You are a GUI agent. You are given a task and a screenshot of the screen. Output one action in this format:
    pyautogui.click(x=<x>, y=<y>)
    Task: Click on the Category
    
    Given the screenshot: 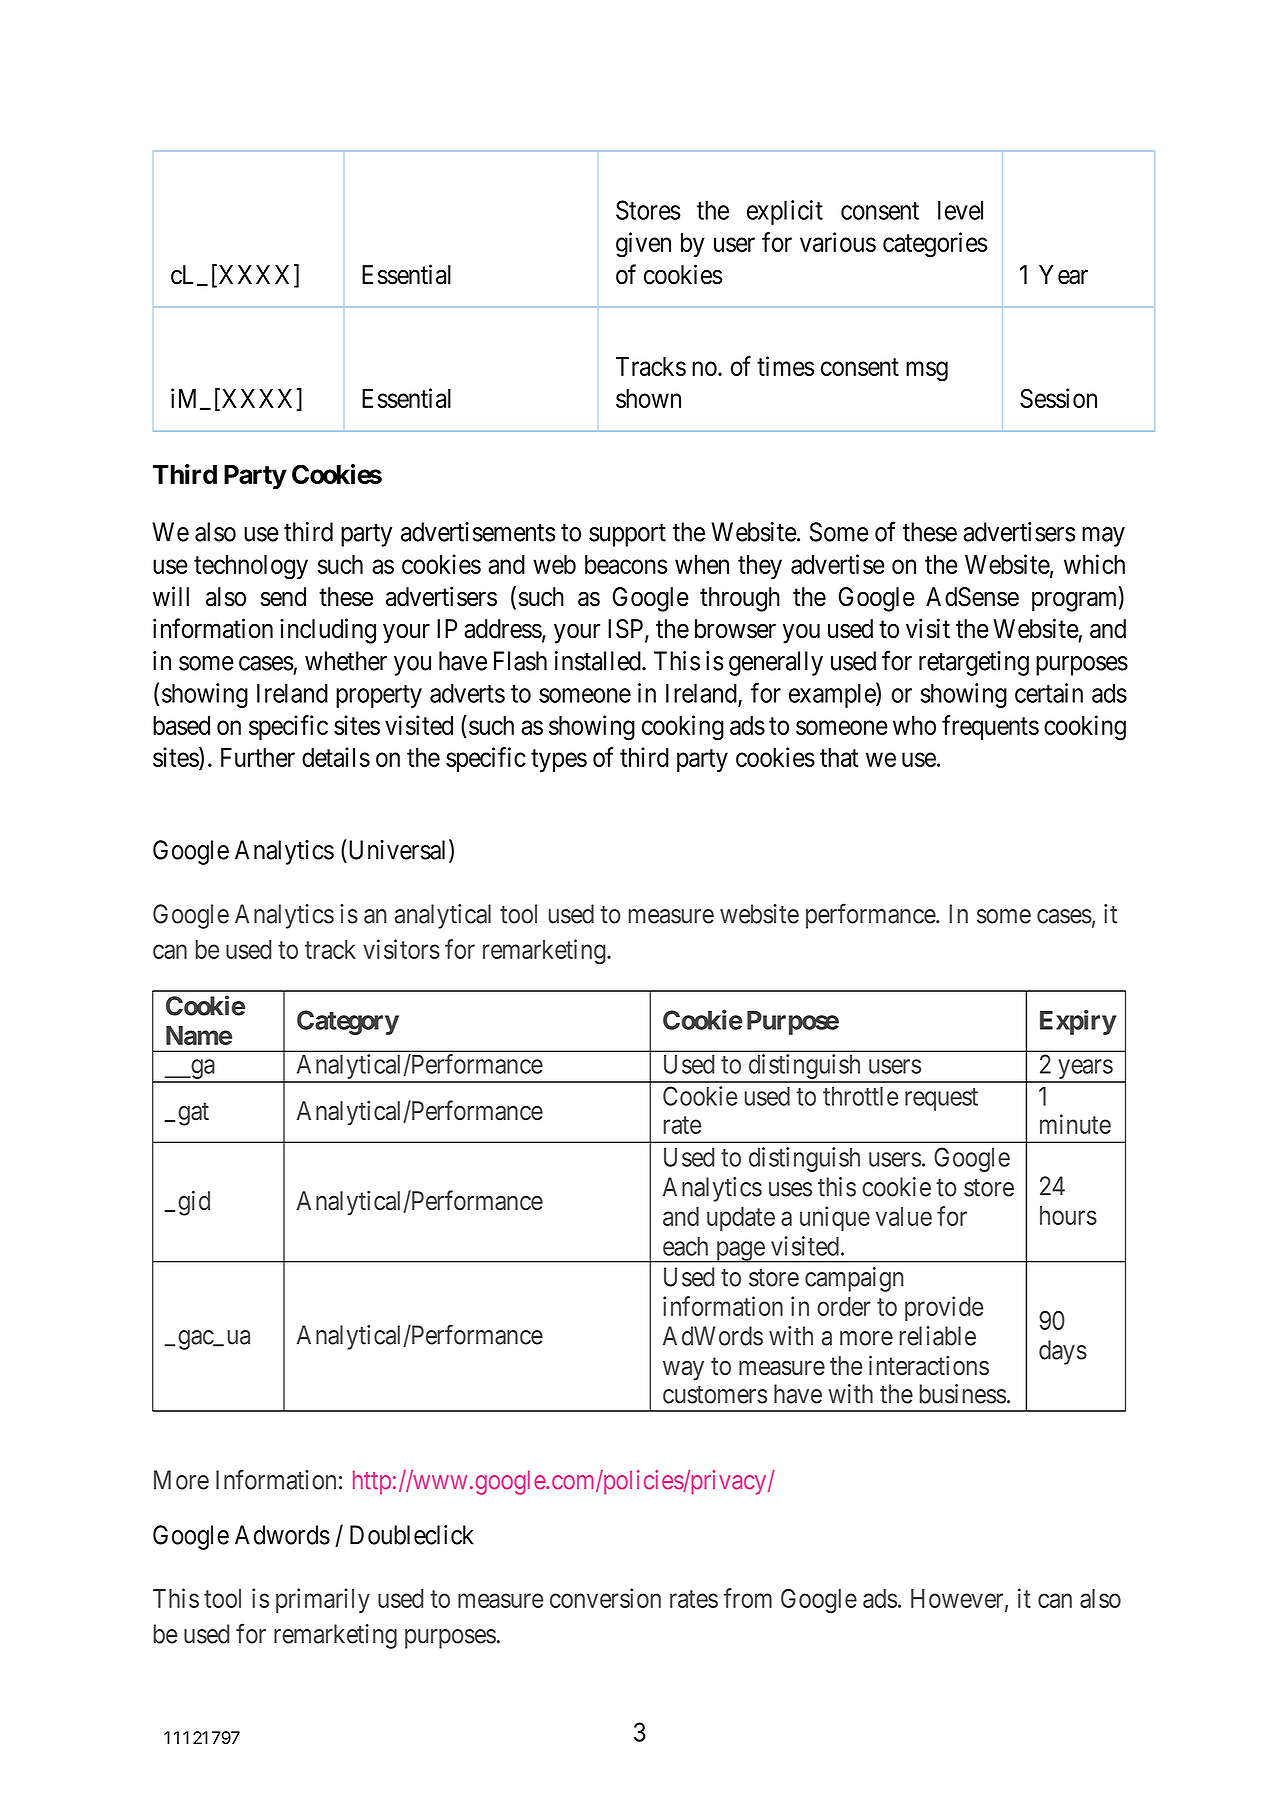 What is the action you would take?
    pyautogui.click(x=348, y=1022)
